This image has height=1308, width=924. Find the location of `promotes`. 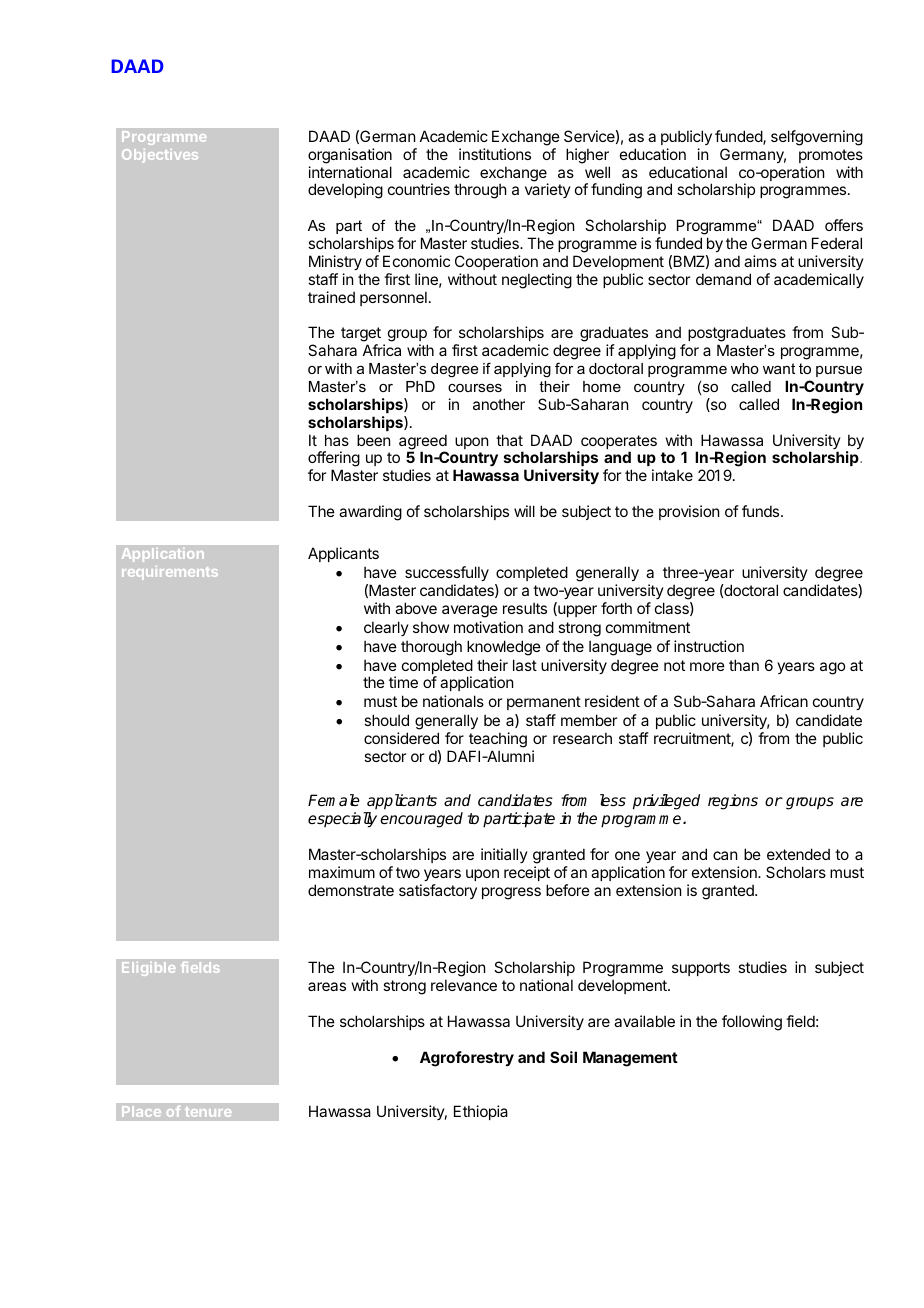

promotes is located at coordinates (831, 156).
